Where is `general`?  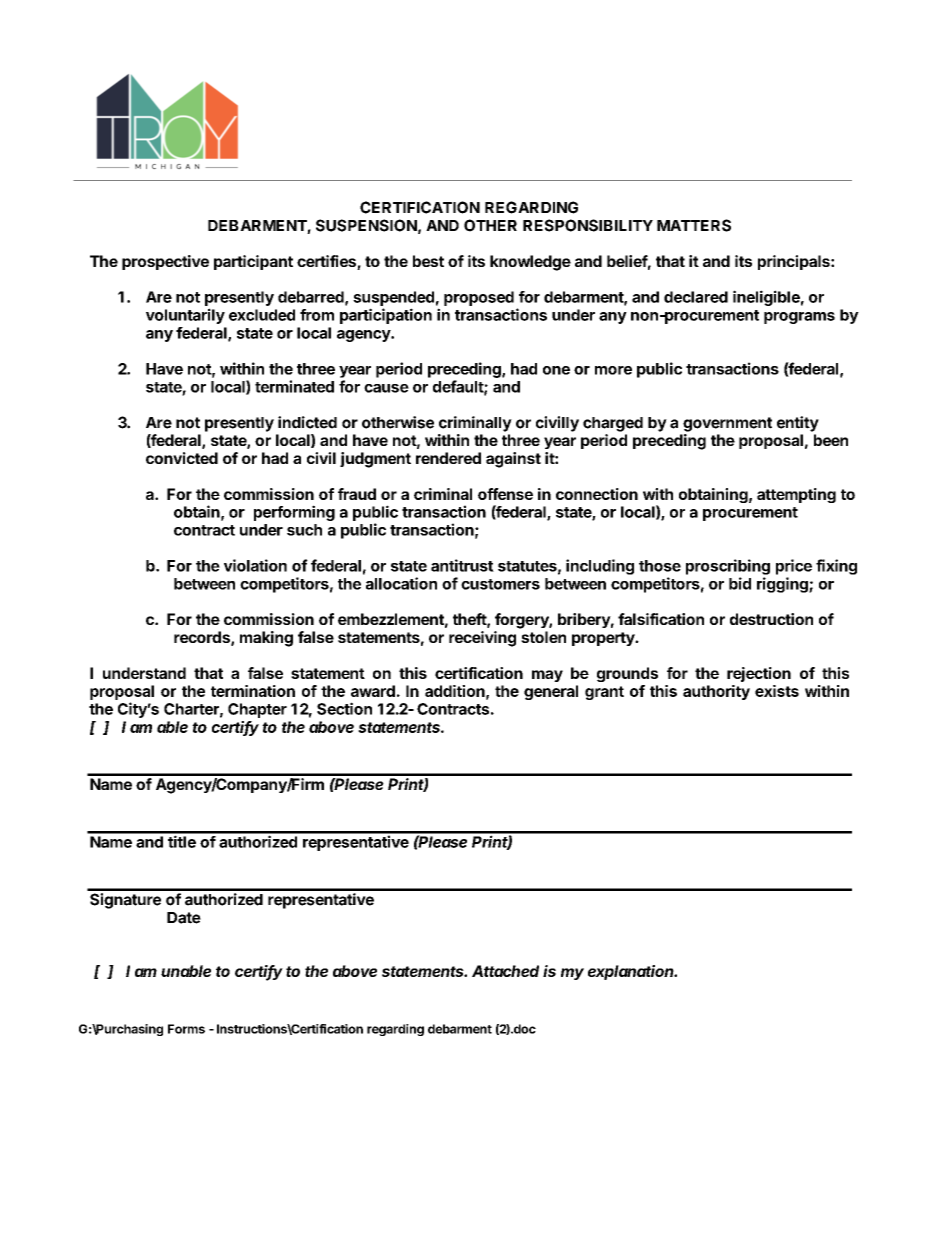 general is located at coordinates (551, 692).
